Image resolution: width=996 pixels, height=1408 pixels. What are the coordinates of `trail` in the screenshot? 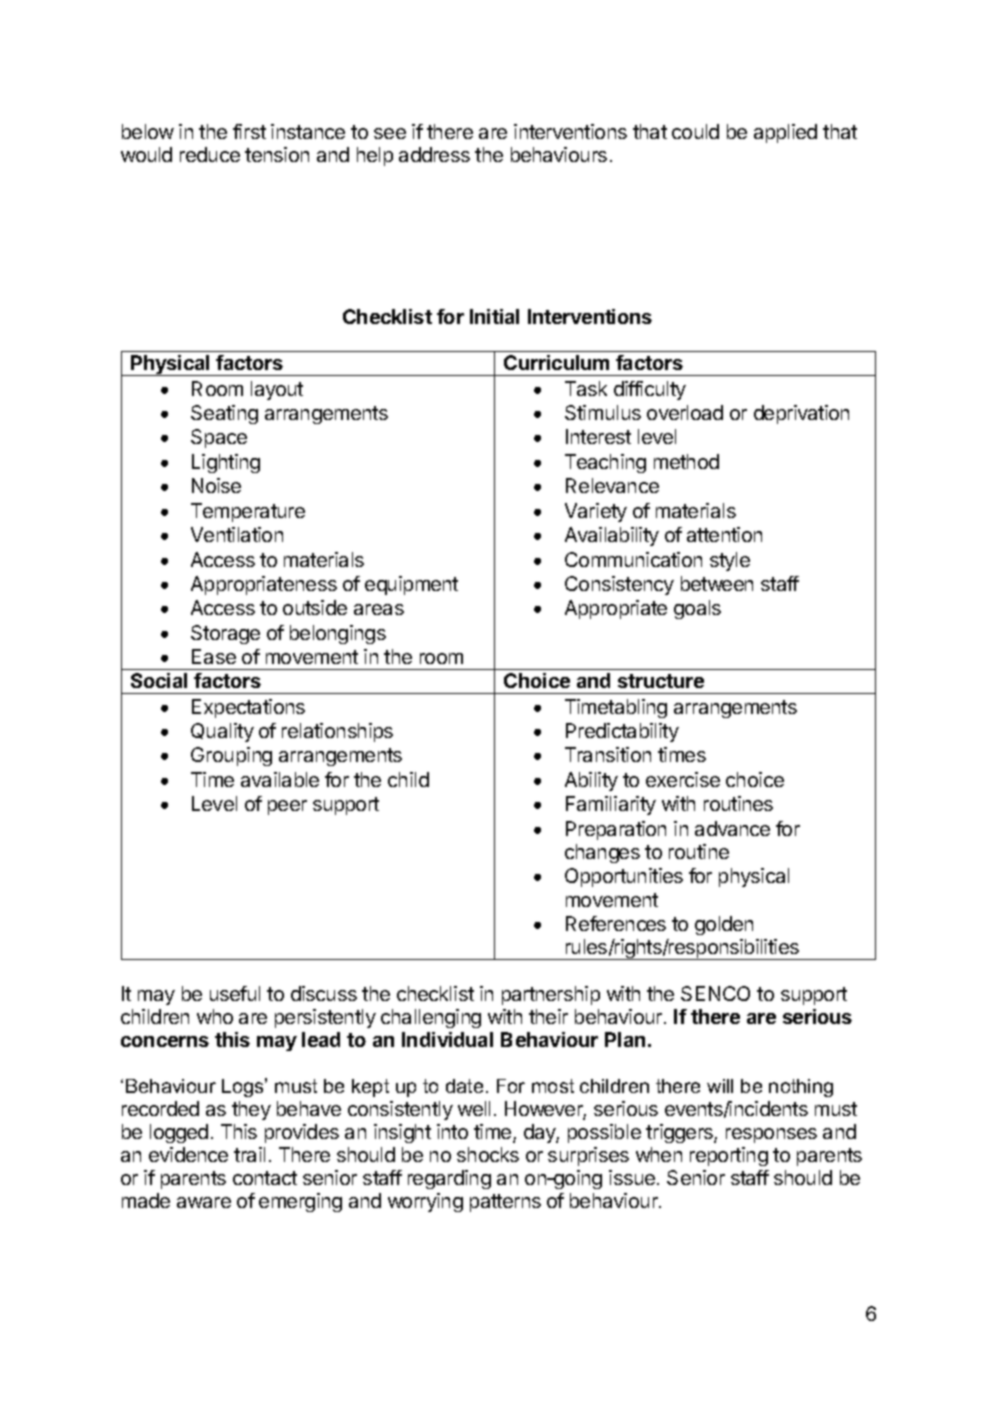 It's located at (249, 1154).
